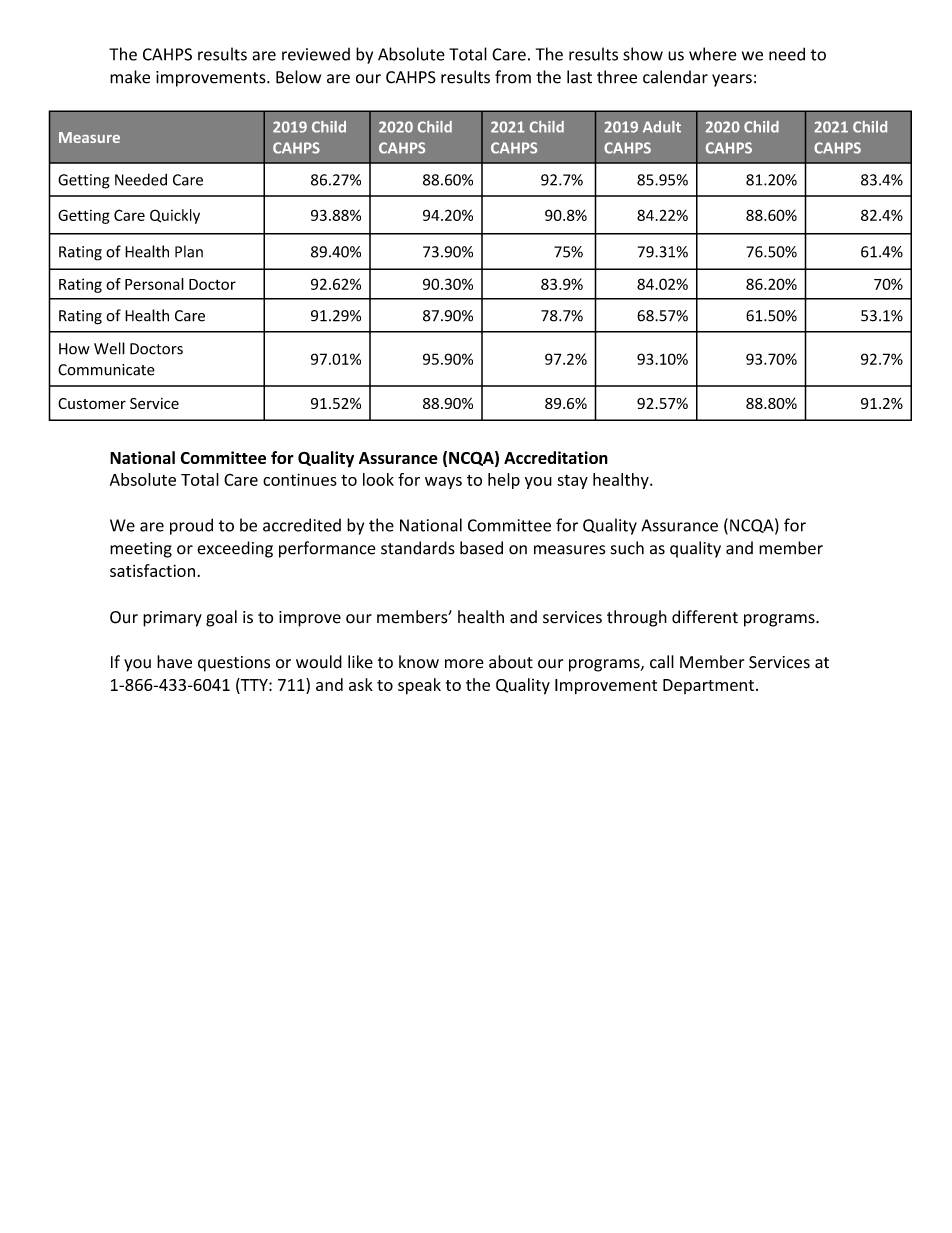 The height and width of the screenshot is (1233, 952). I want to click on have, so click(174, 662).
